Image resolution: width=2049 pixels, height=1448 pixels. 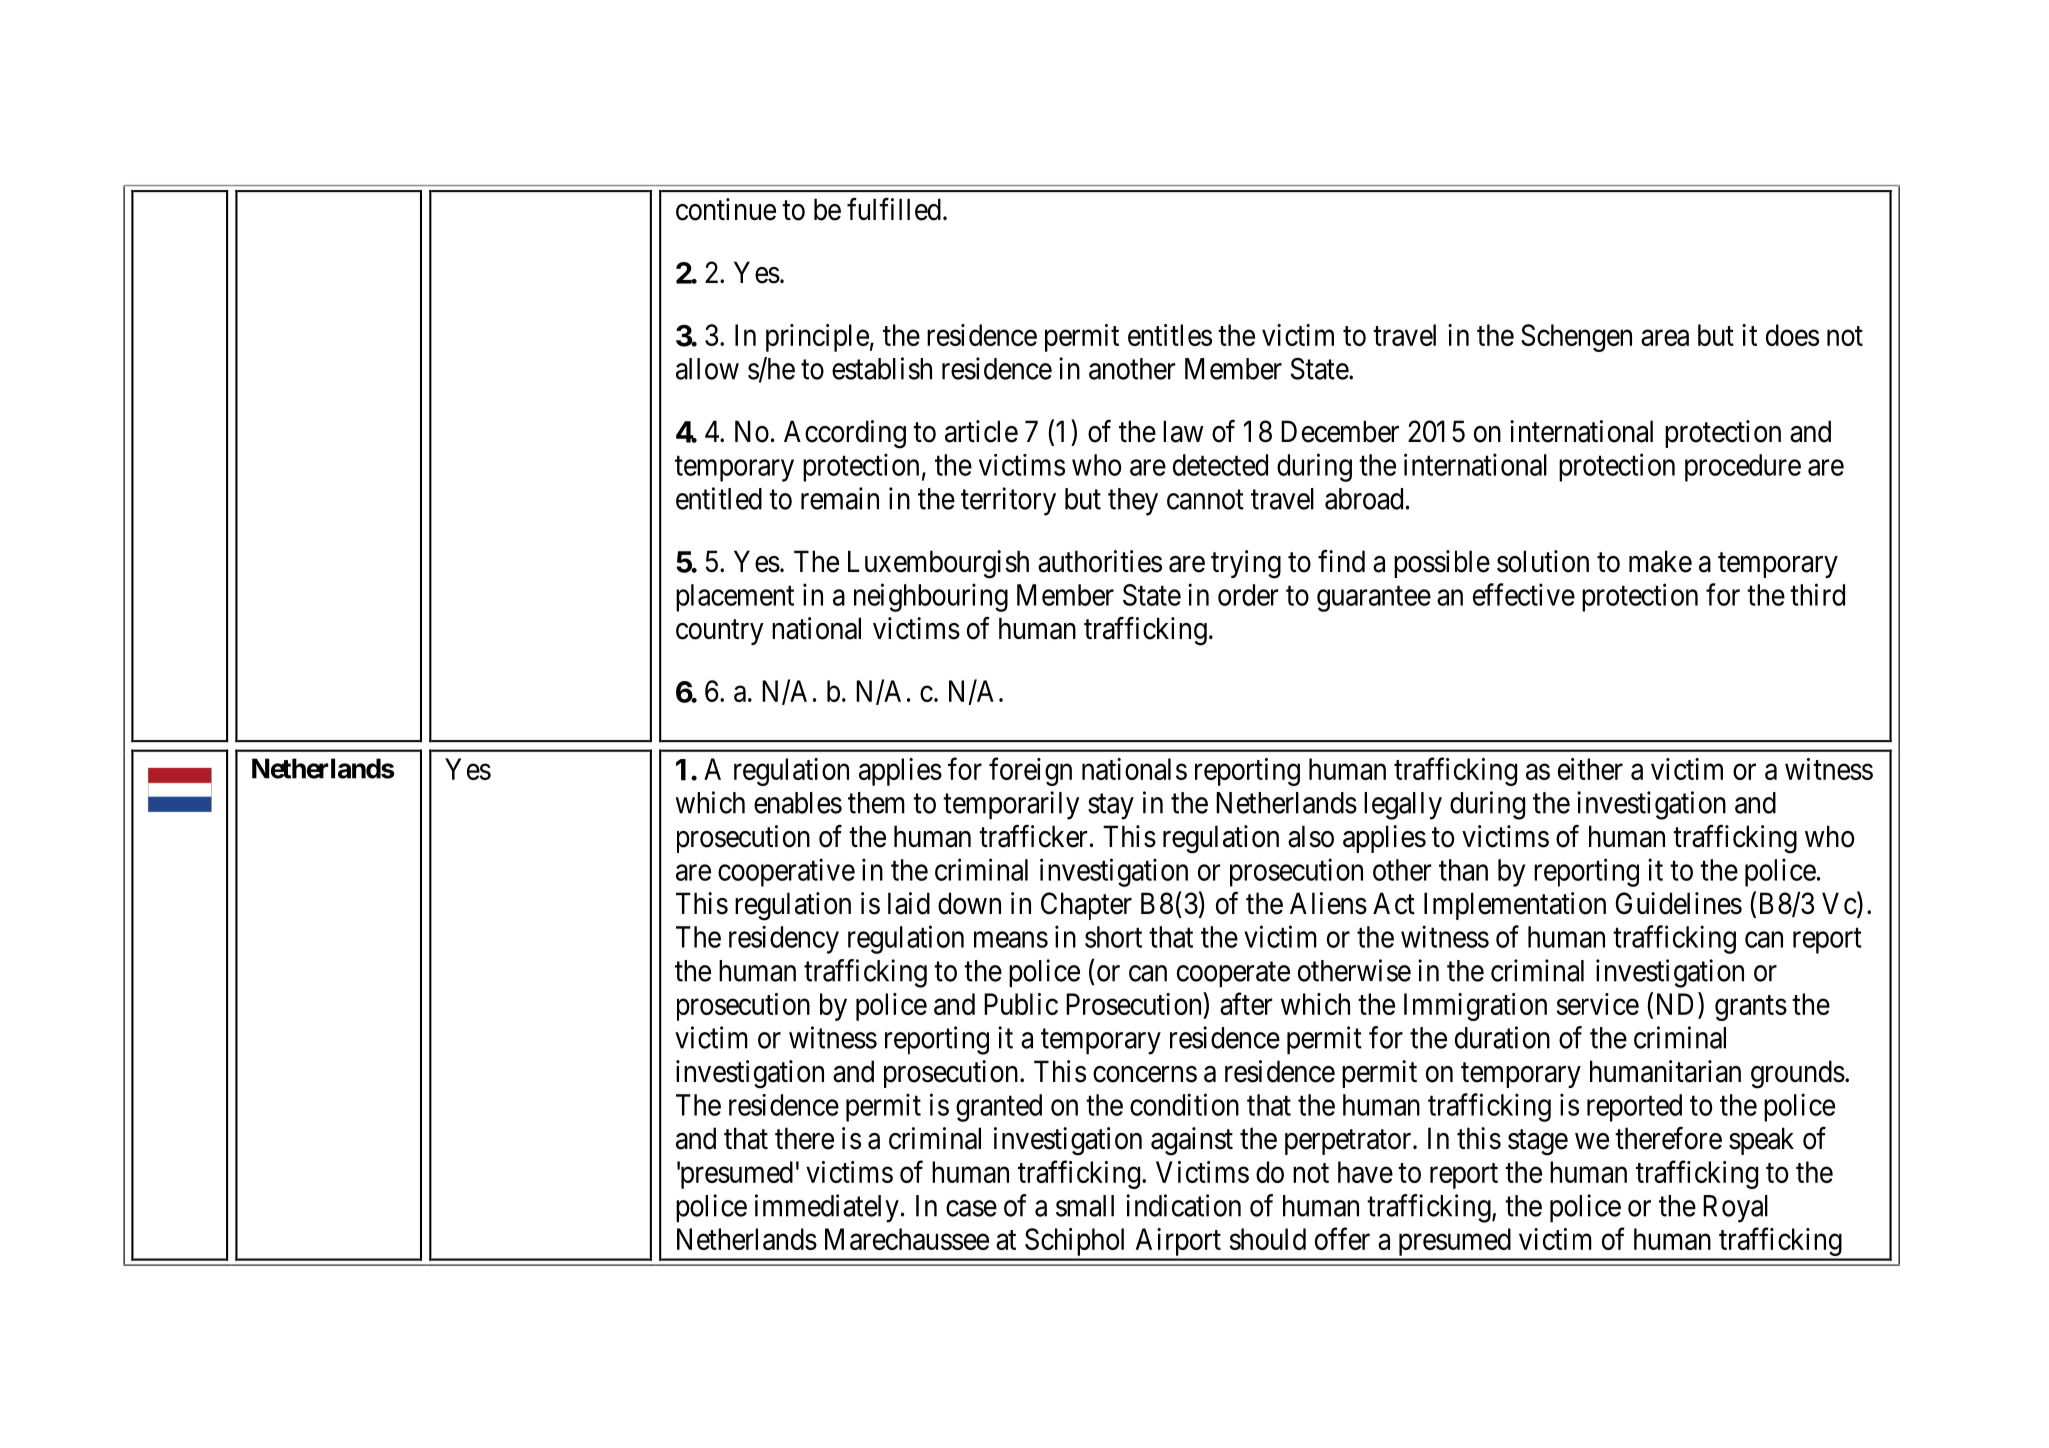 I want to click on either, so click(x=1590, y=769).
